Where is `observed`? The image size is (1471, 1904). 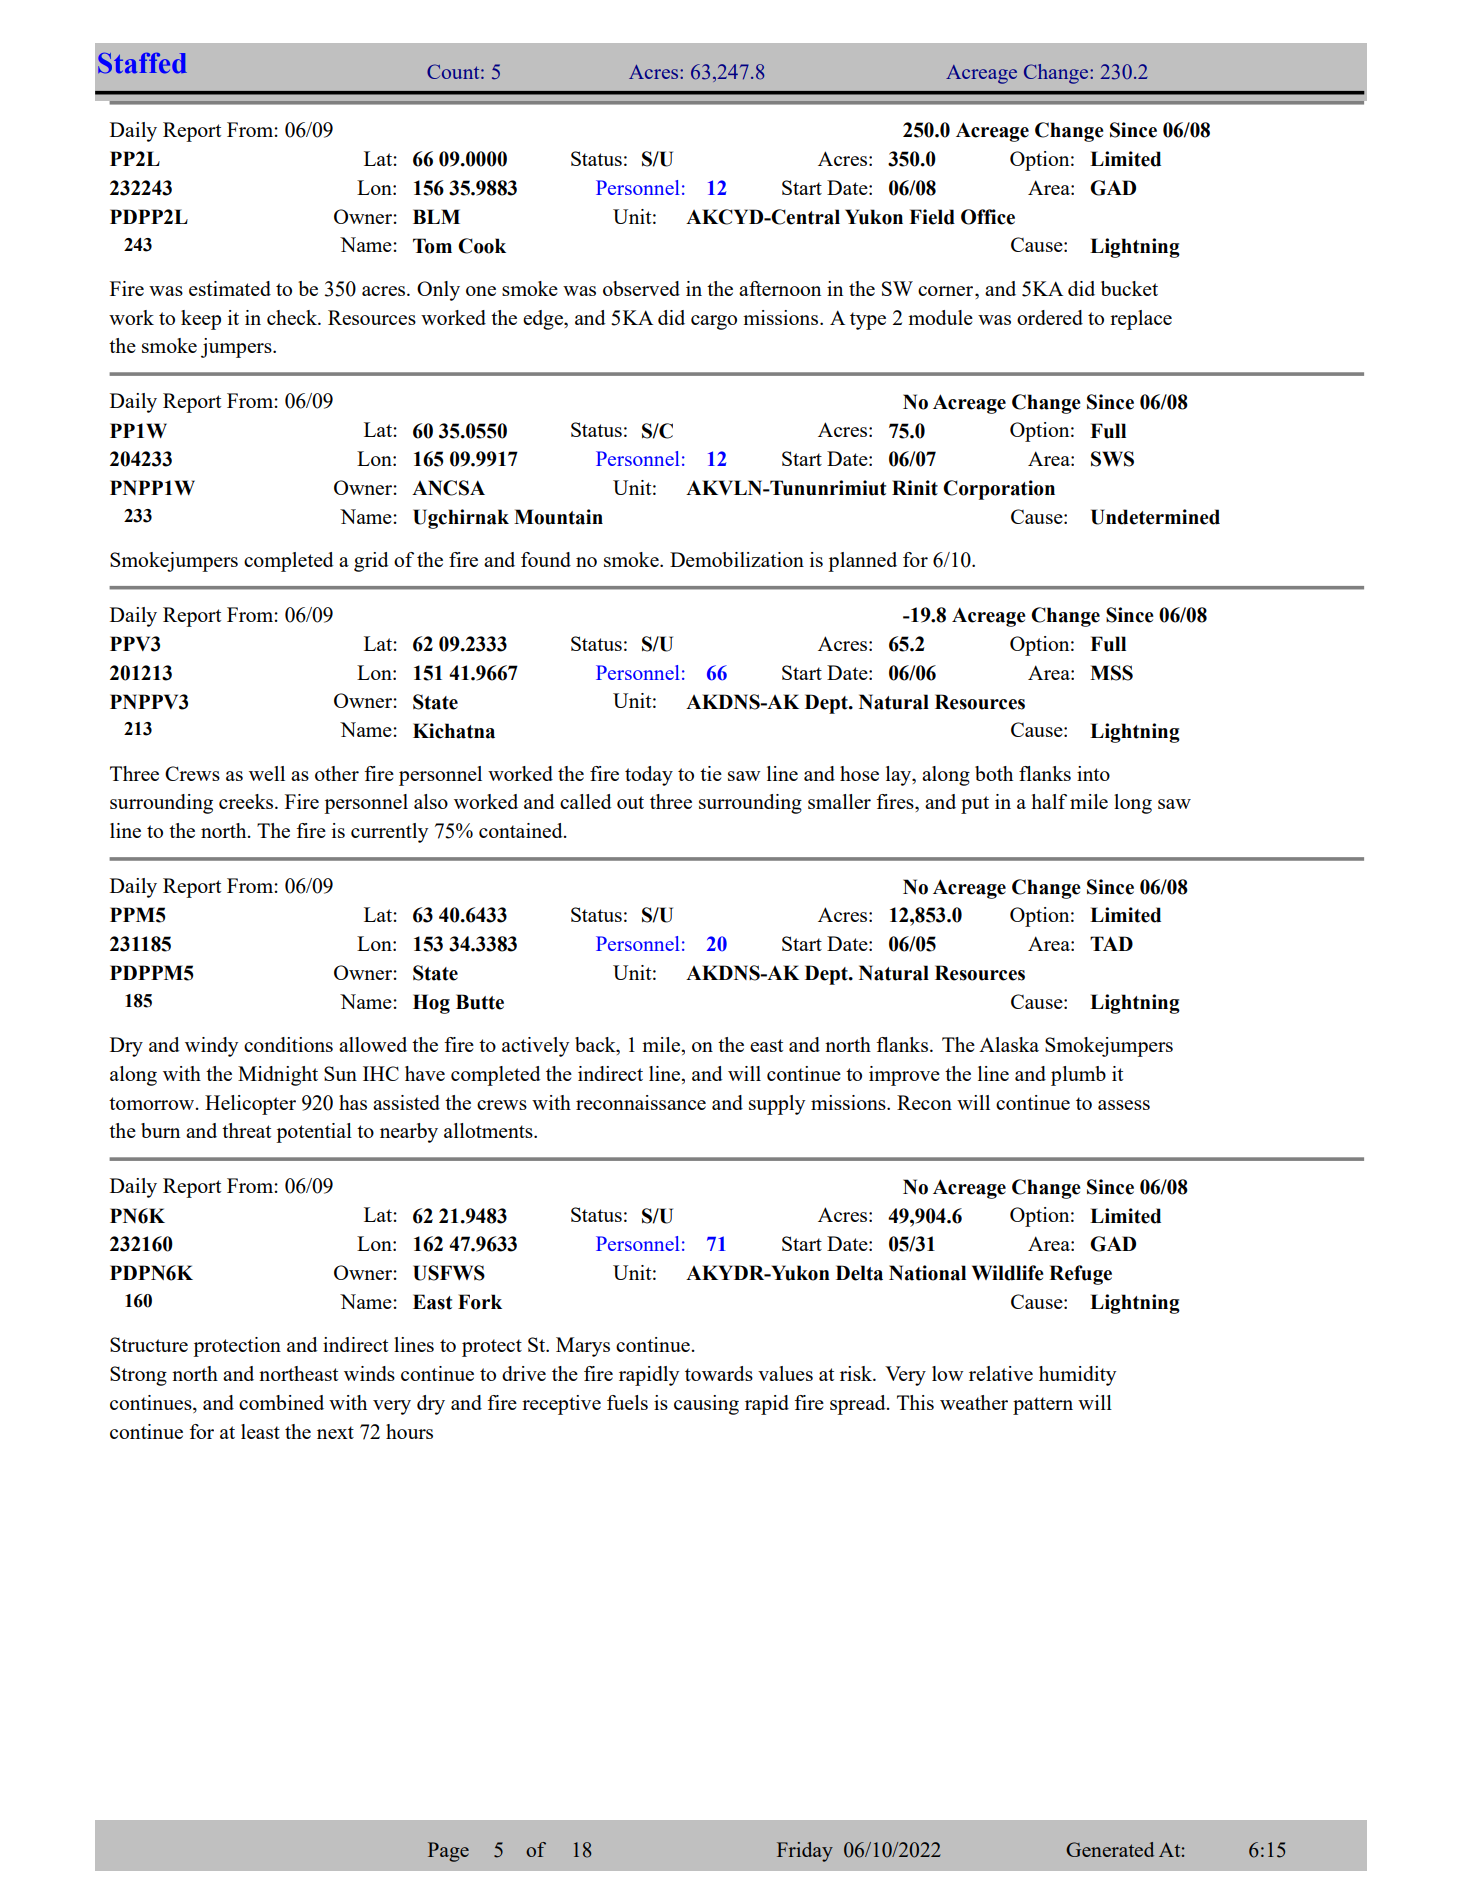
observed is located at coordinates (641, 288).
